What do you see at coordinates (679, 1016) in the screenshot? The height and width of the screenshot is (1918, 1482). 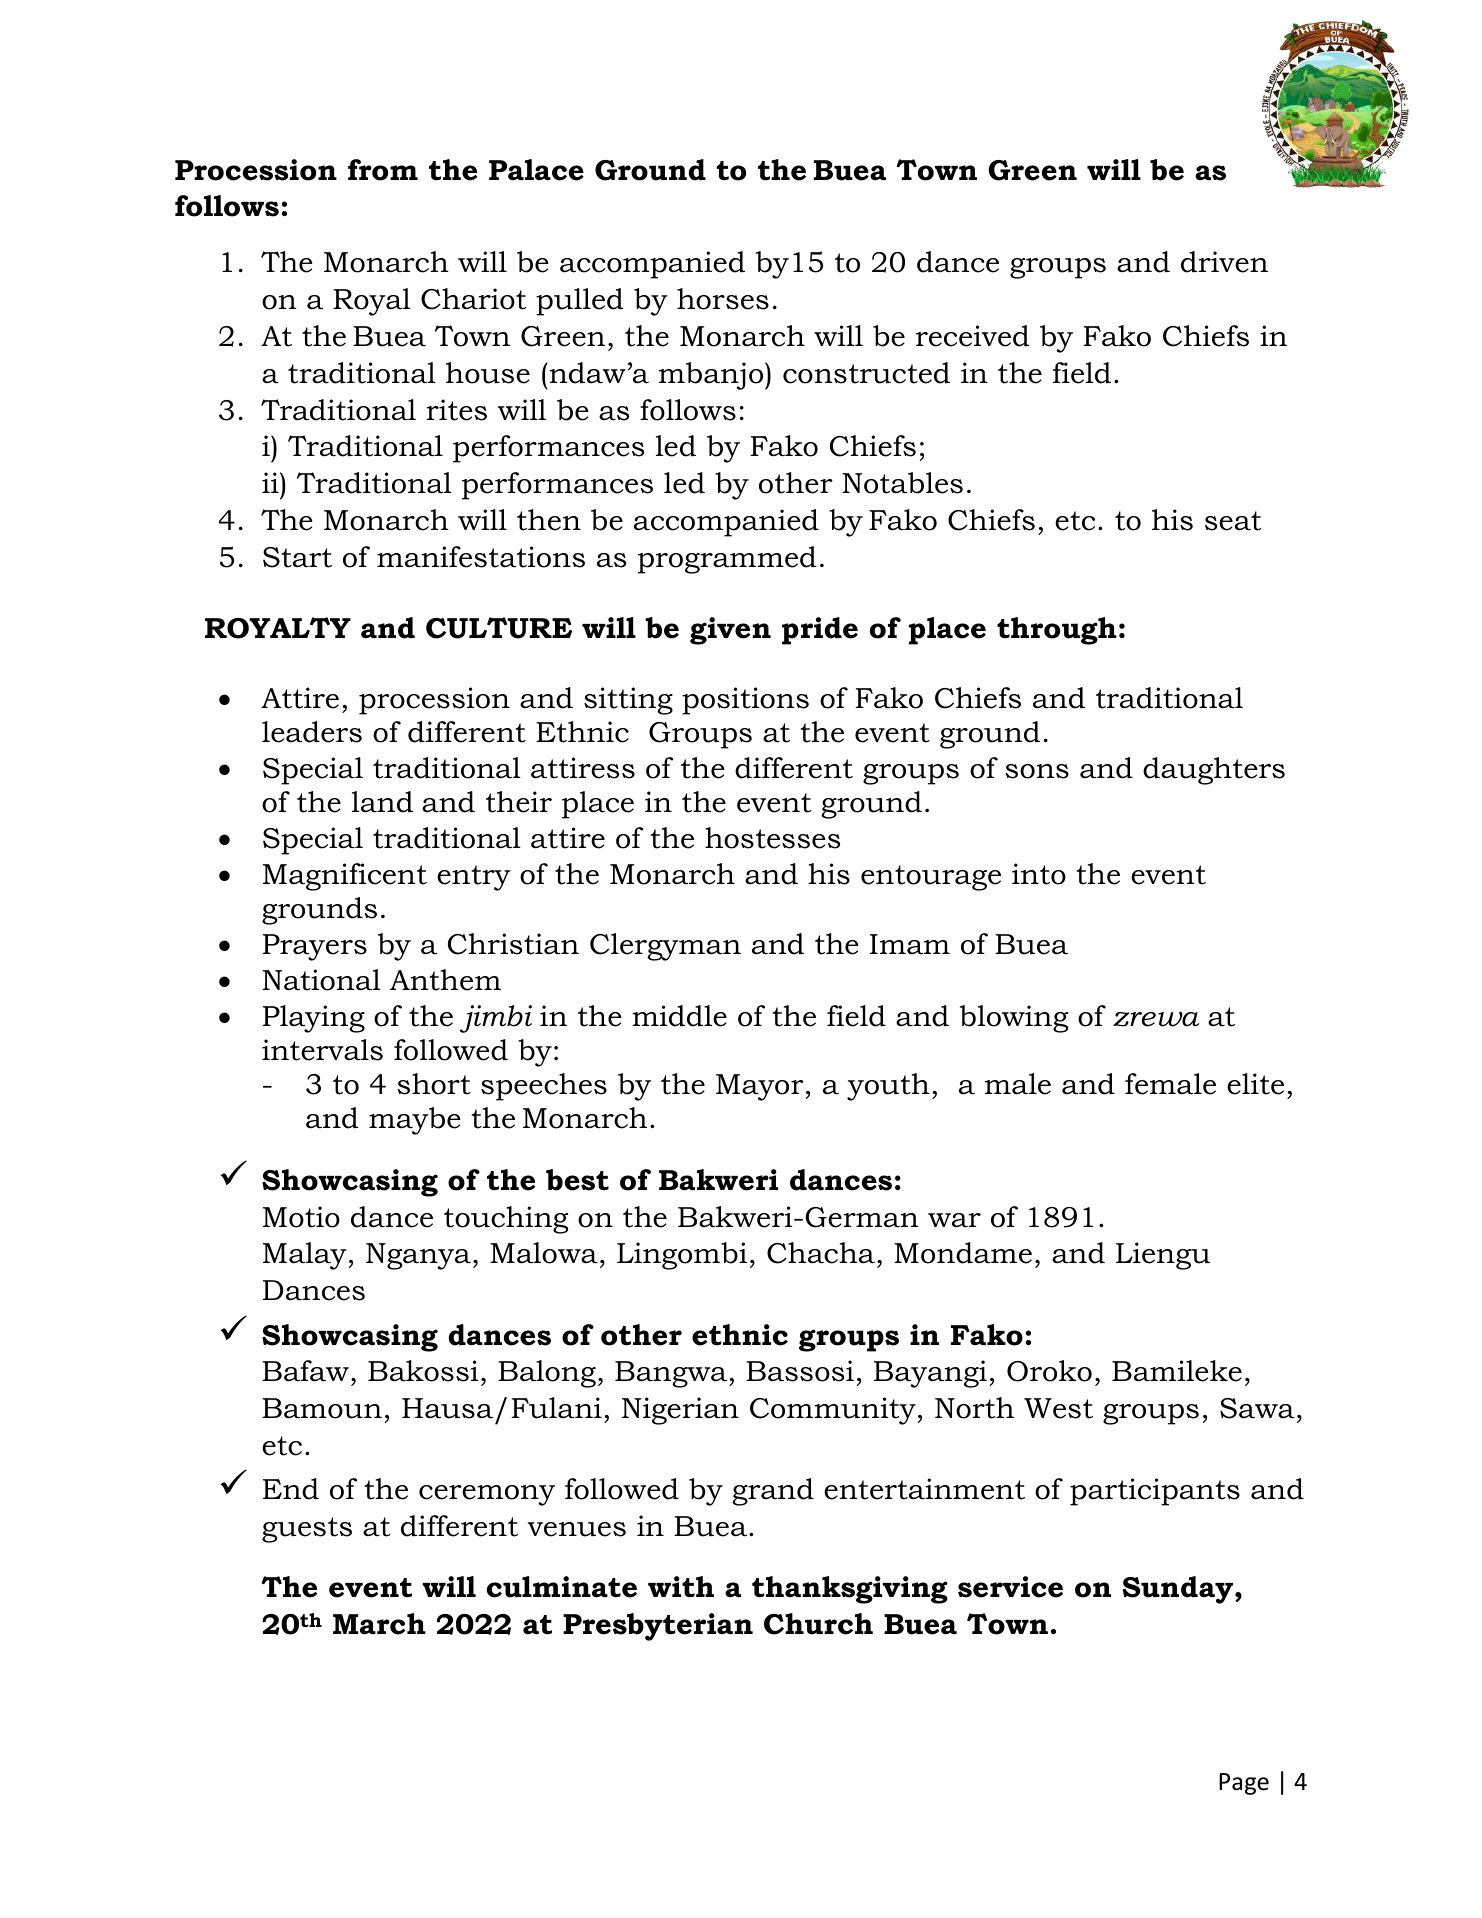 I see `middle` at bounding box center [679, 1016].
